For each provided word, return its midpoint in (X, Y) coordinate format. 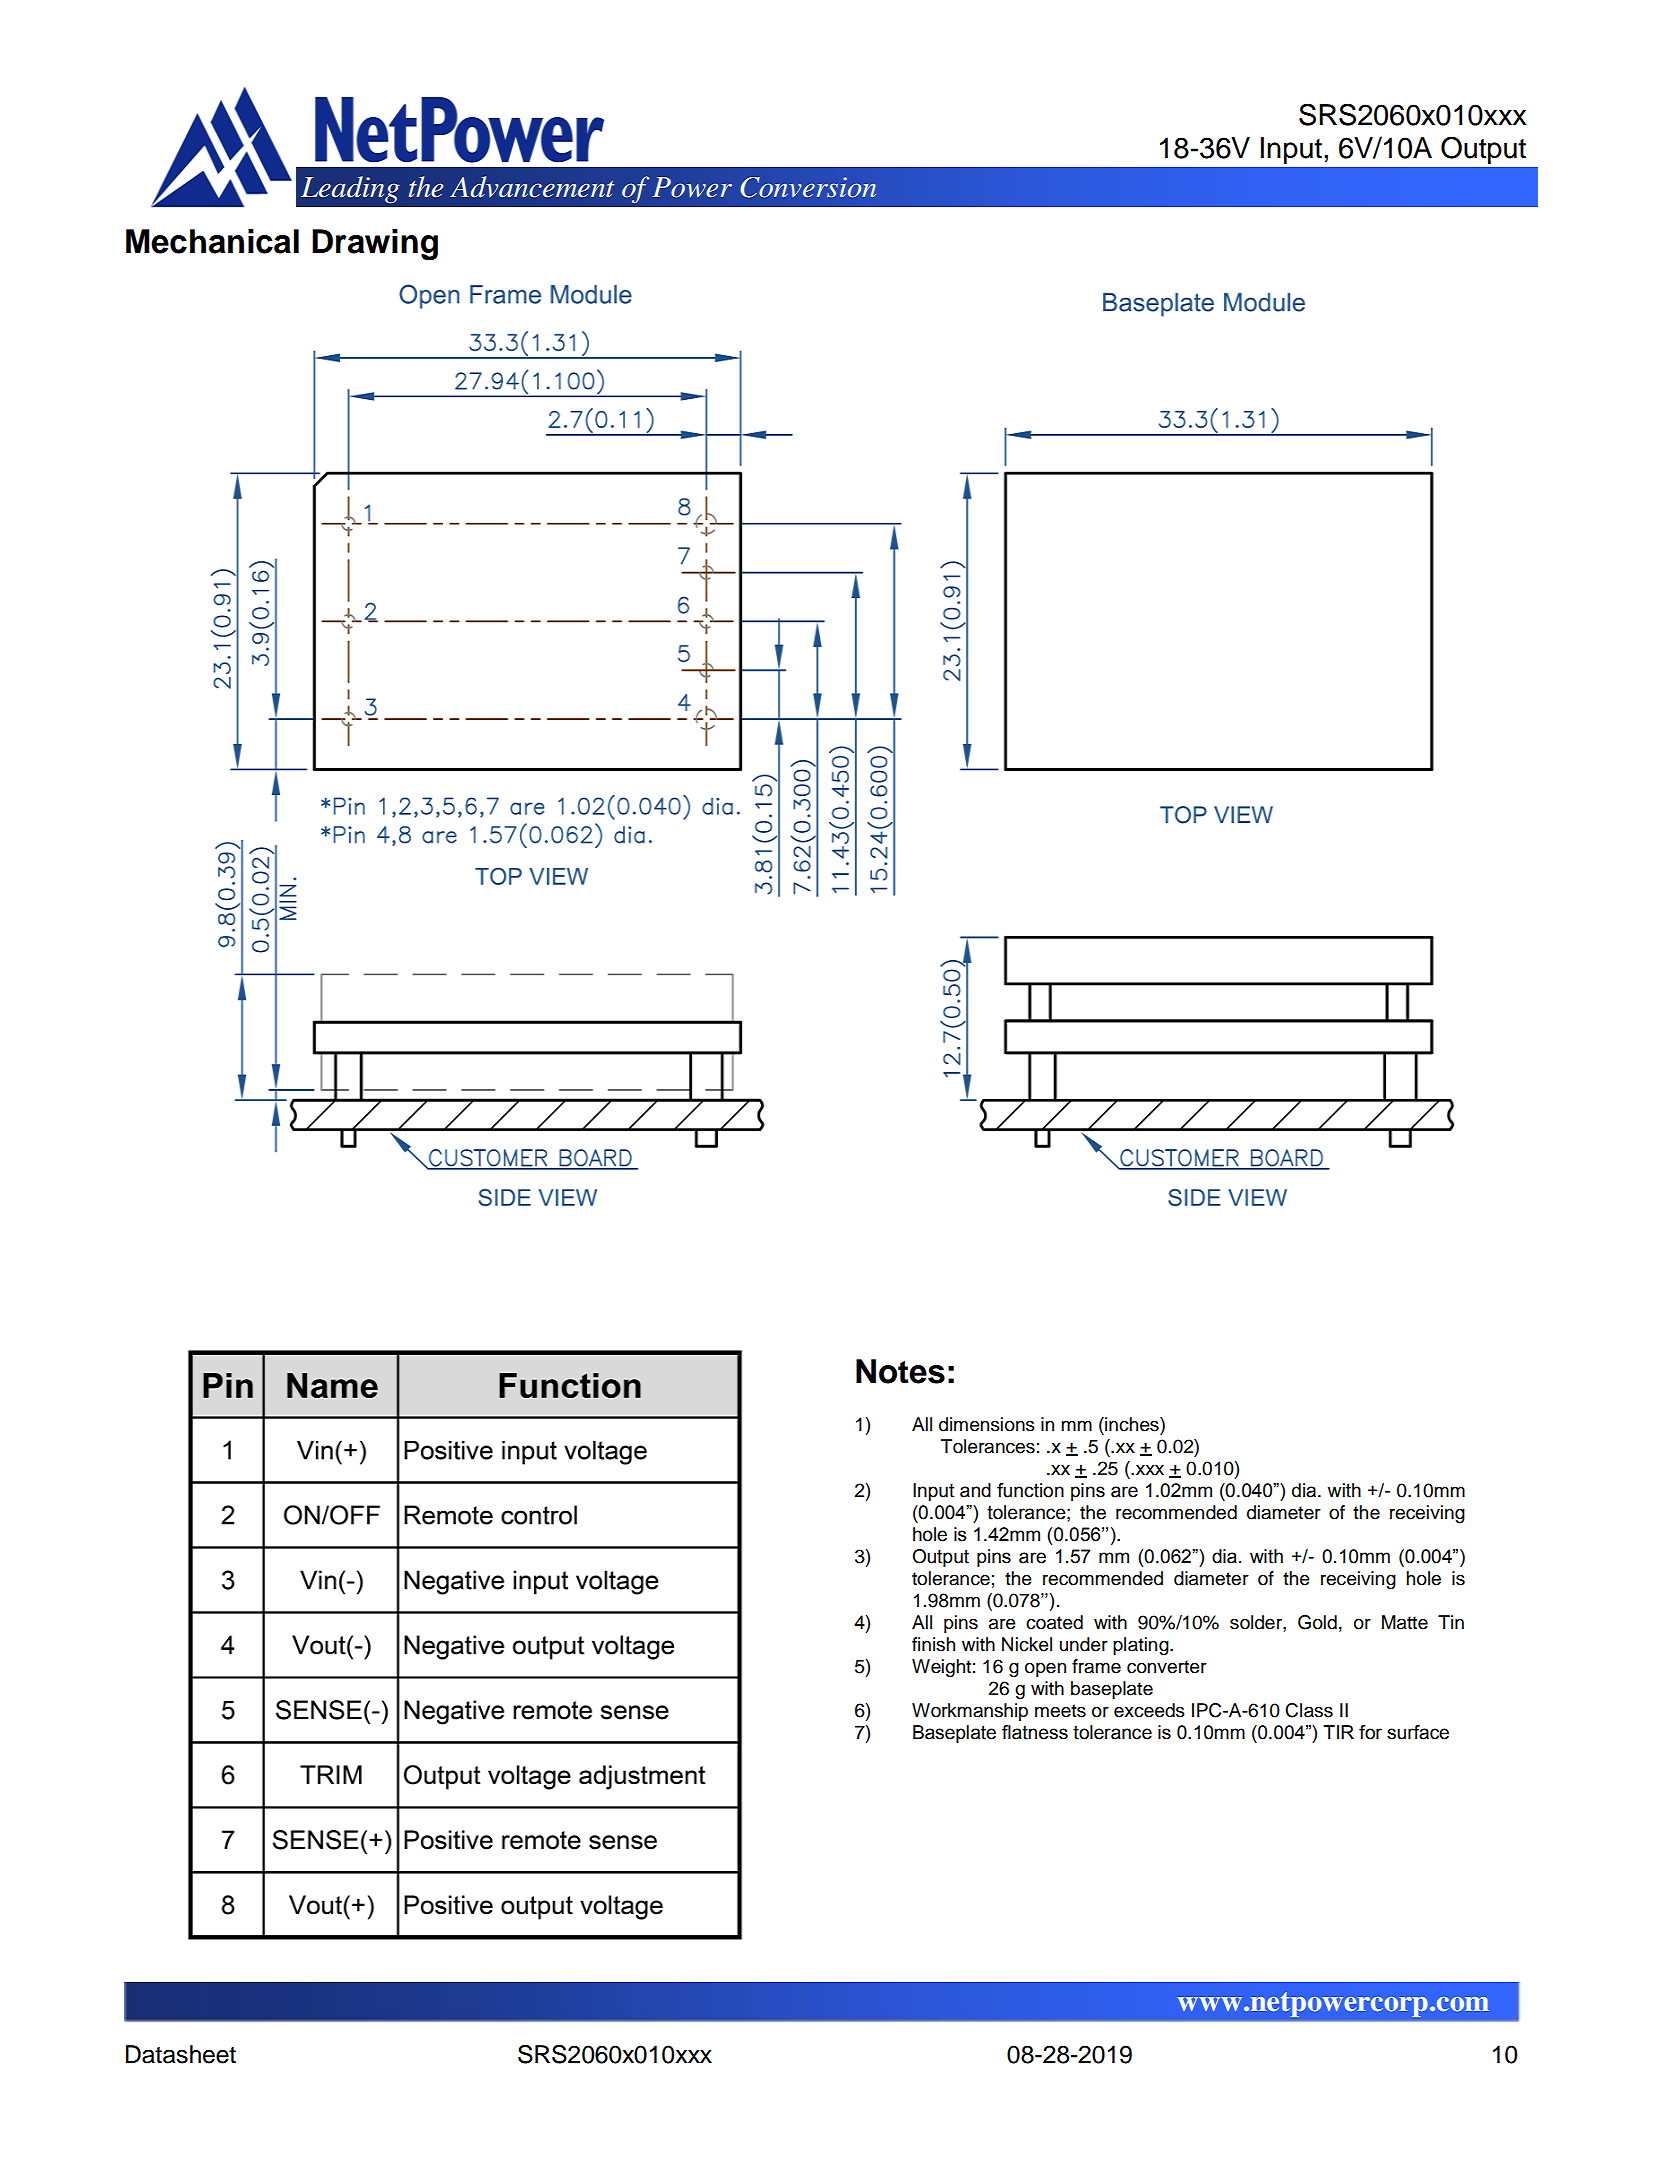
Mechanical (212, 241)
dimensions (987, 1424)
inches (1132, 1424)
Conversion (808, 187)
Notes (900, 1371)
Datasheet (181, 2054)
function (1030, 1490)
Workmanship (970, 1712)
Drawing (375, 244)
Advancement (532, 187)
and (975, 1490)
